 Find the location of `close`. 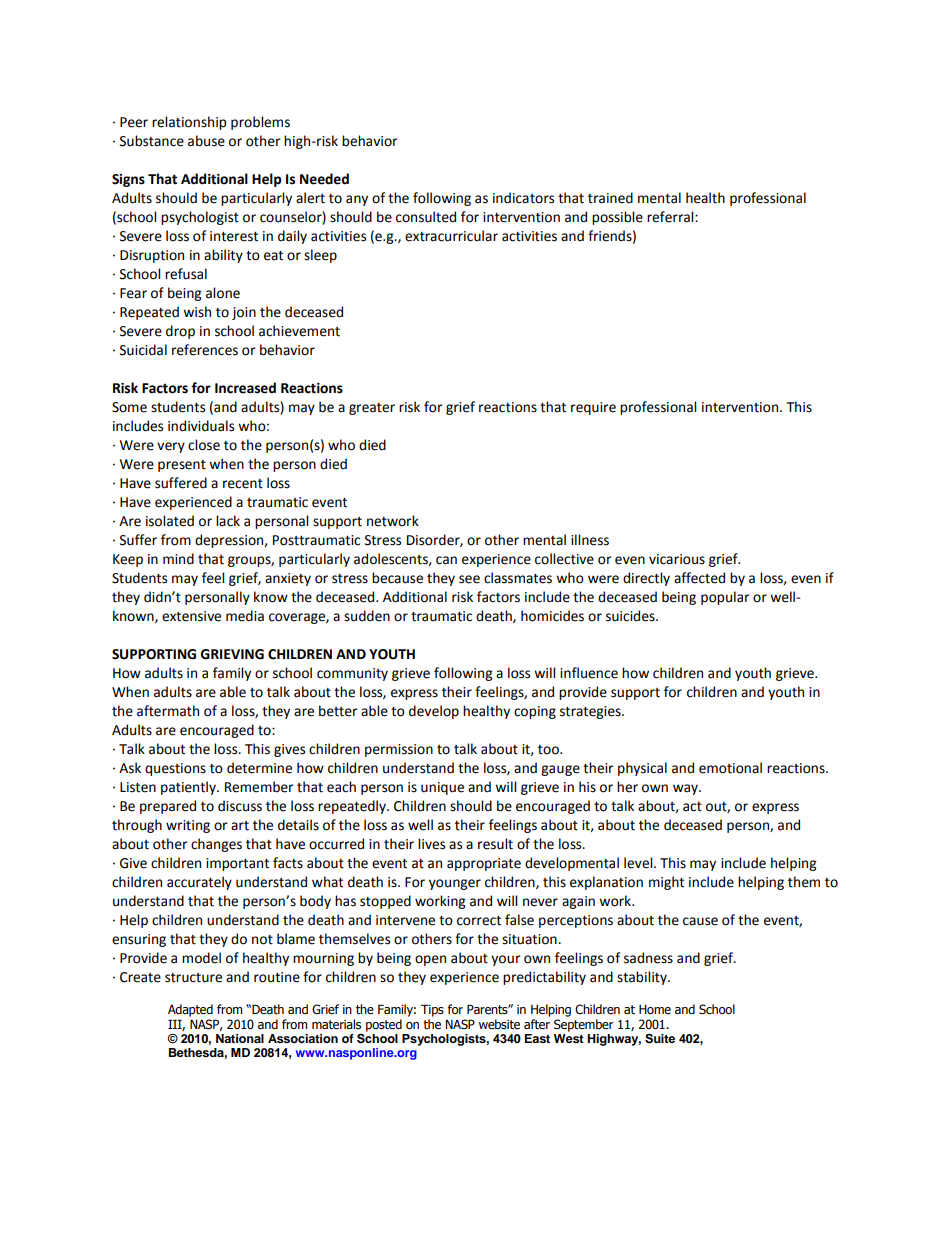

close is located at coordinates (204, 445).
